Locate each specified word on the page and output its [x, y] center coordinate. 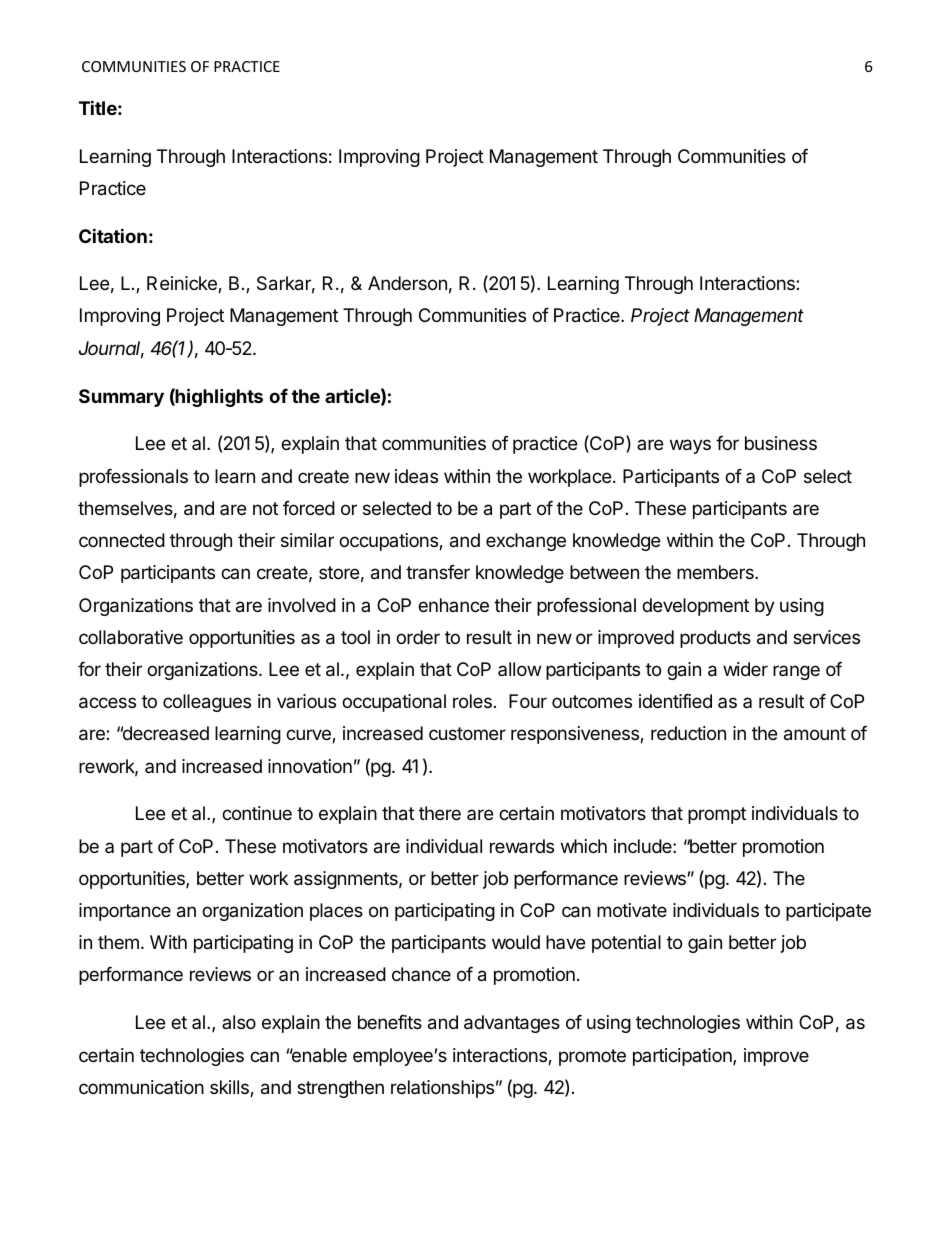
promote [592, 1057]
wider [745, 669]
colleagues [207, 703]
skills [230, 1088]
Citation [113, 235]
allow [519, 669]
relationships [442, 1089]
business [781, 443]
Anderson [407, 283]
